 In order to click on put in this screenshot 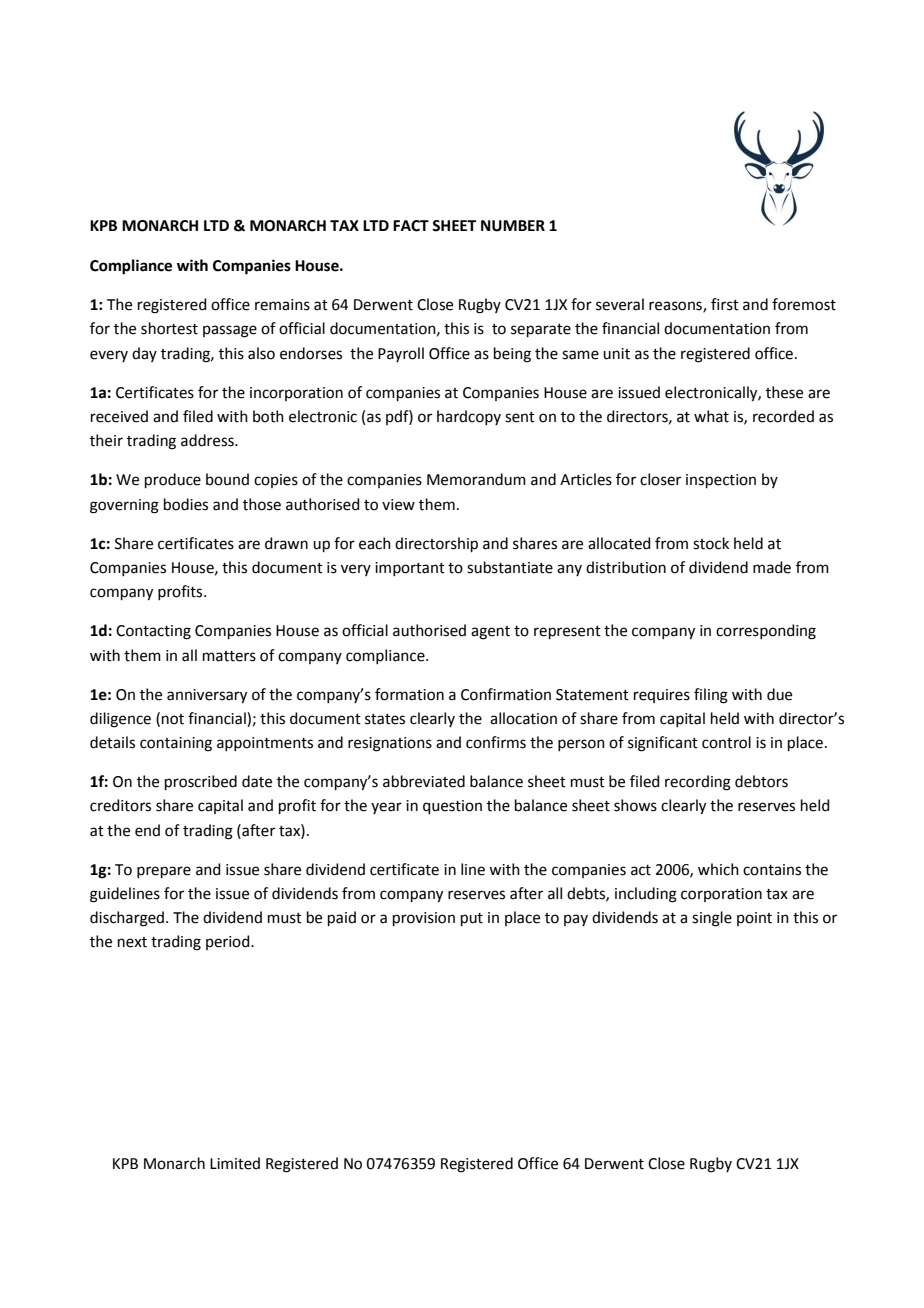, I will do `click(472, 919)`.
